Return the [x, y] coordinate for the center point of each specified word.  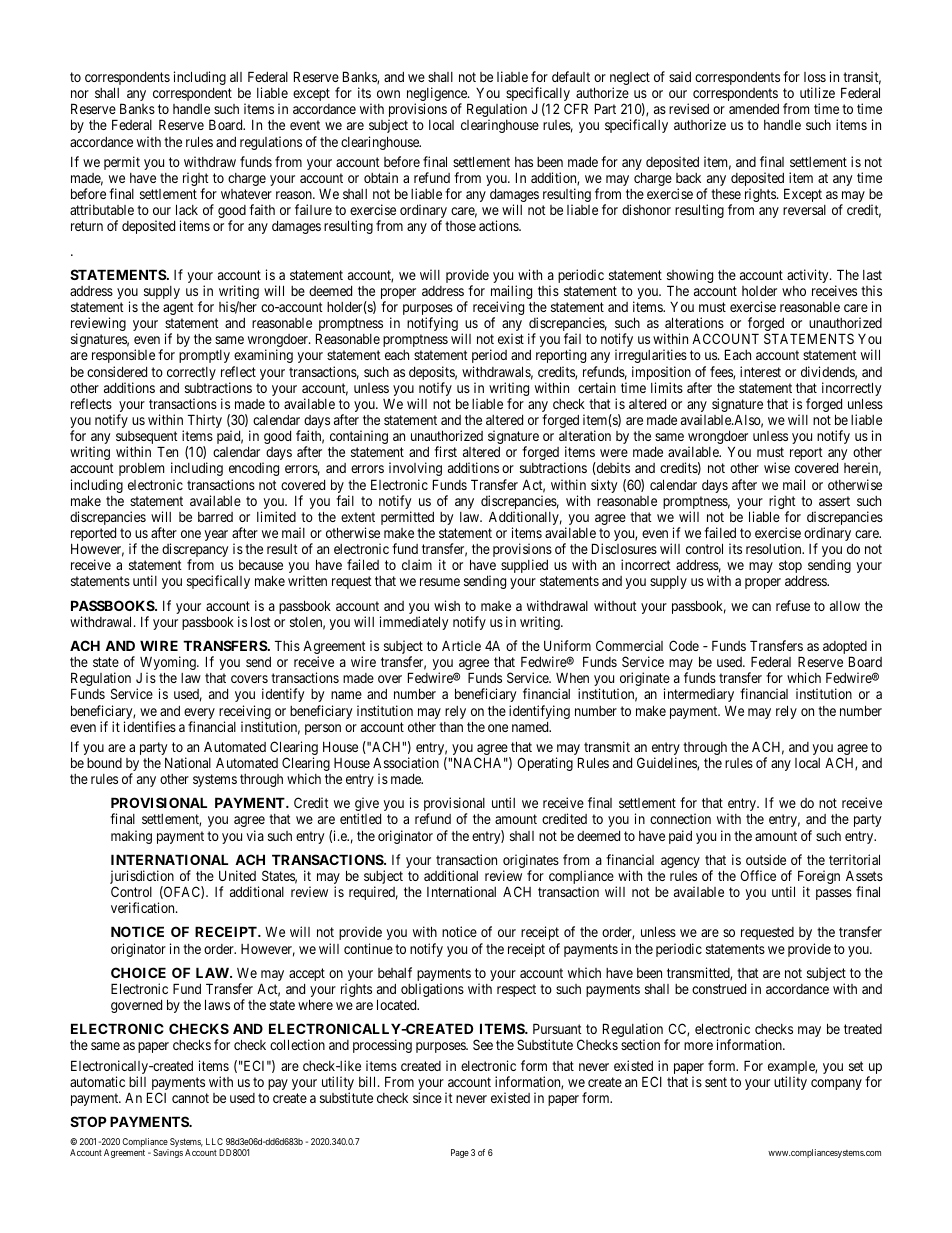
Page [460, 1153]
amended [754, 109]
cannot [190, 1098]
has [524, 162]
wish [447, 605]
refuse [793, 605]
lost [261, 621]
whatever [246, 194]
